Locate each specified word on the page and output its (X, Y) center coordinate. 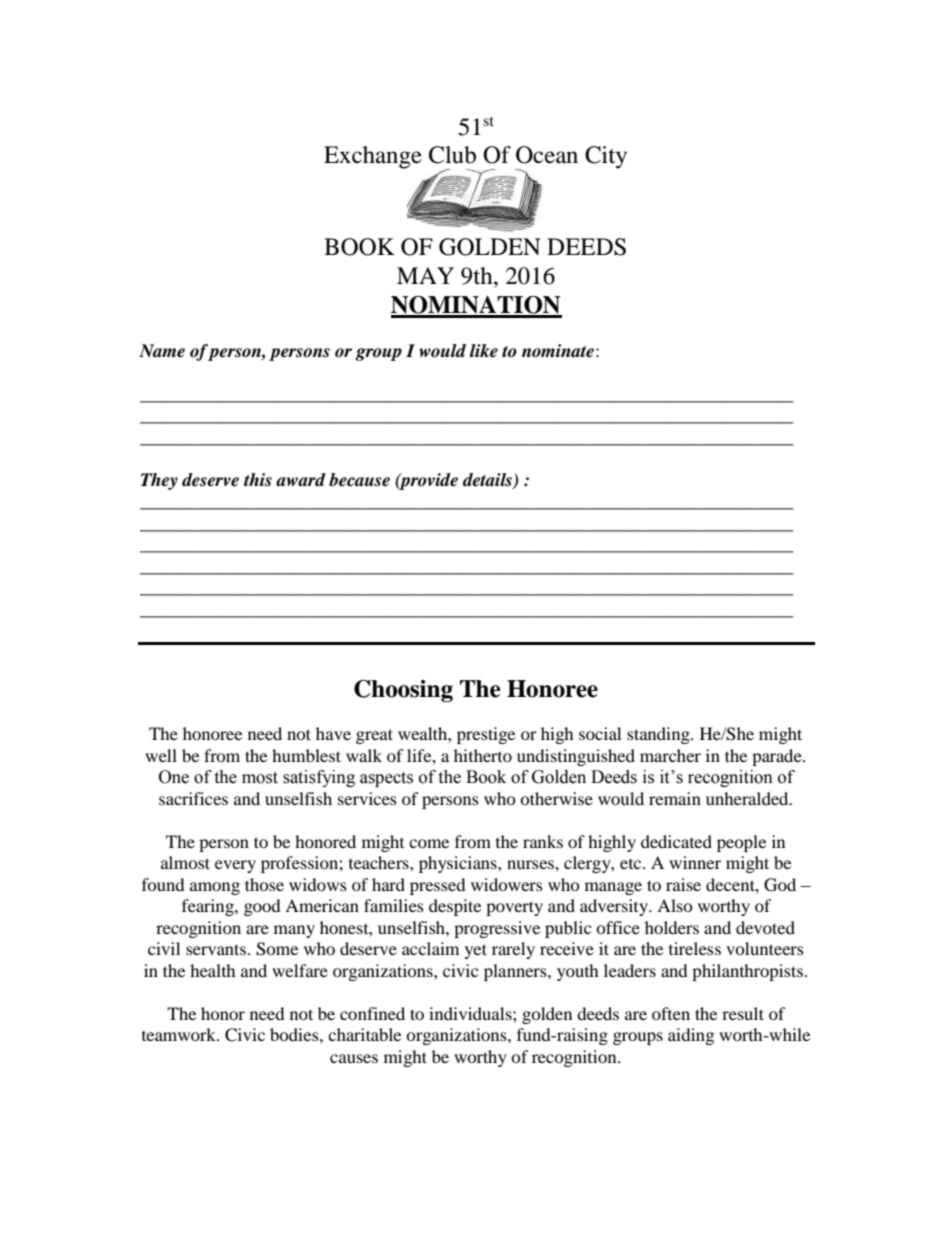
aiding (691, 1036)
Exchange (373, 157)
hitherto (483, 755)
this (258, 480)
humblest (306, 755)
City (606, 157)
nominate (558, 351)
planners (516, 972)
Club (452, 155)
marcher (670, 755)
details (489, 481)
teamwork (180, 1034)
